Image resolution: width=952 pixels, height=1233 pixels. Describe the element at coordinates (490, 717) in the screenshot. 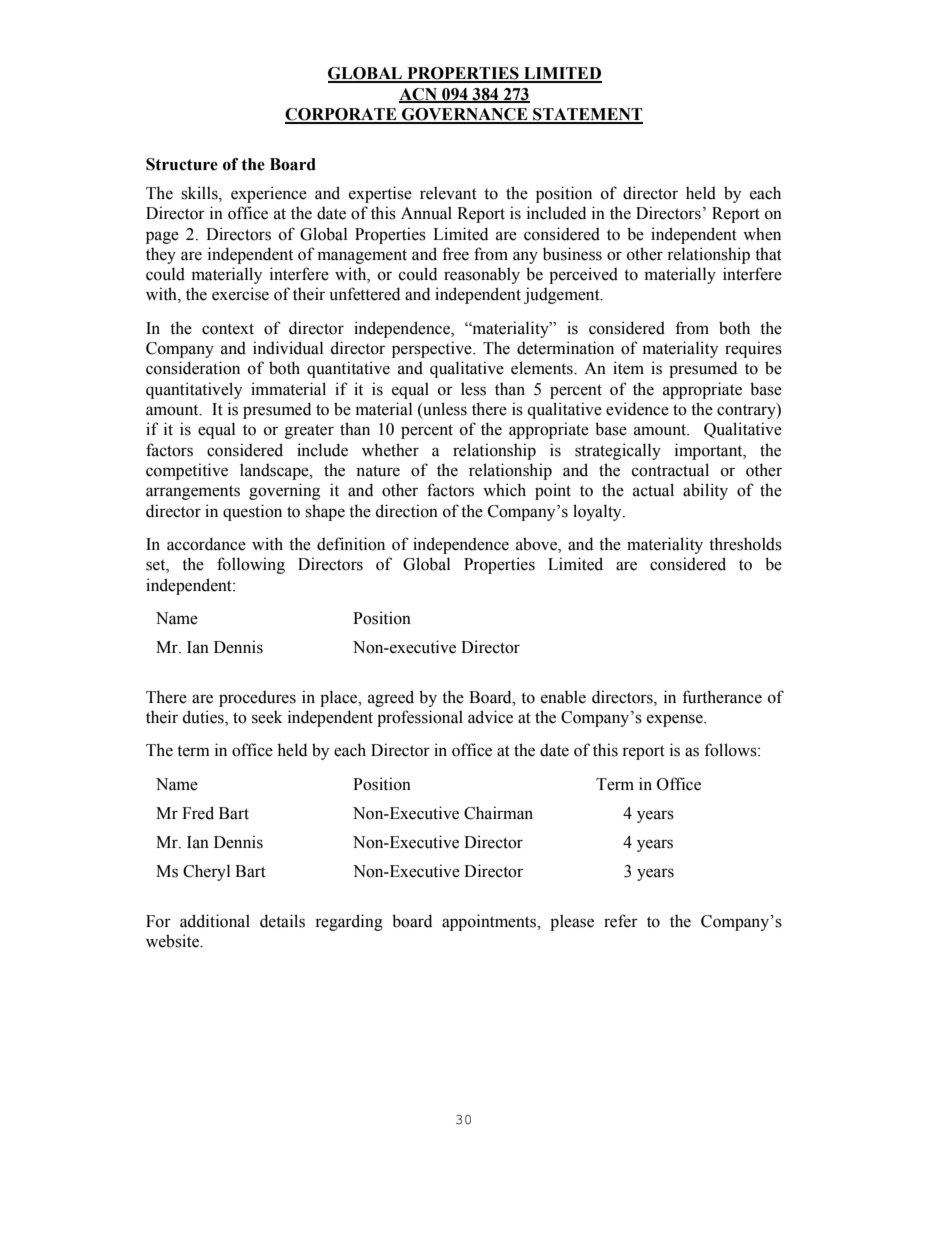

I see `advice` at that location.
